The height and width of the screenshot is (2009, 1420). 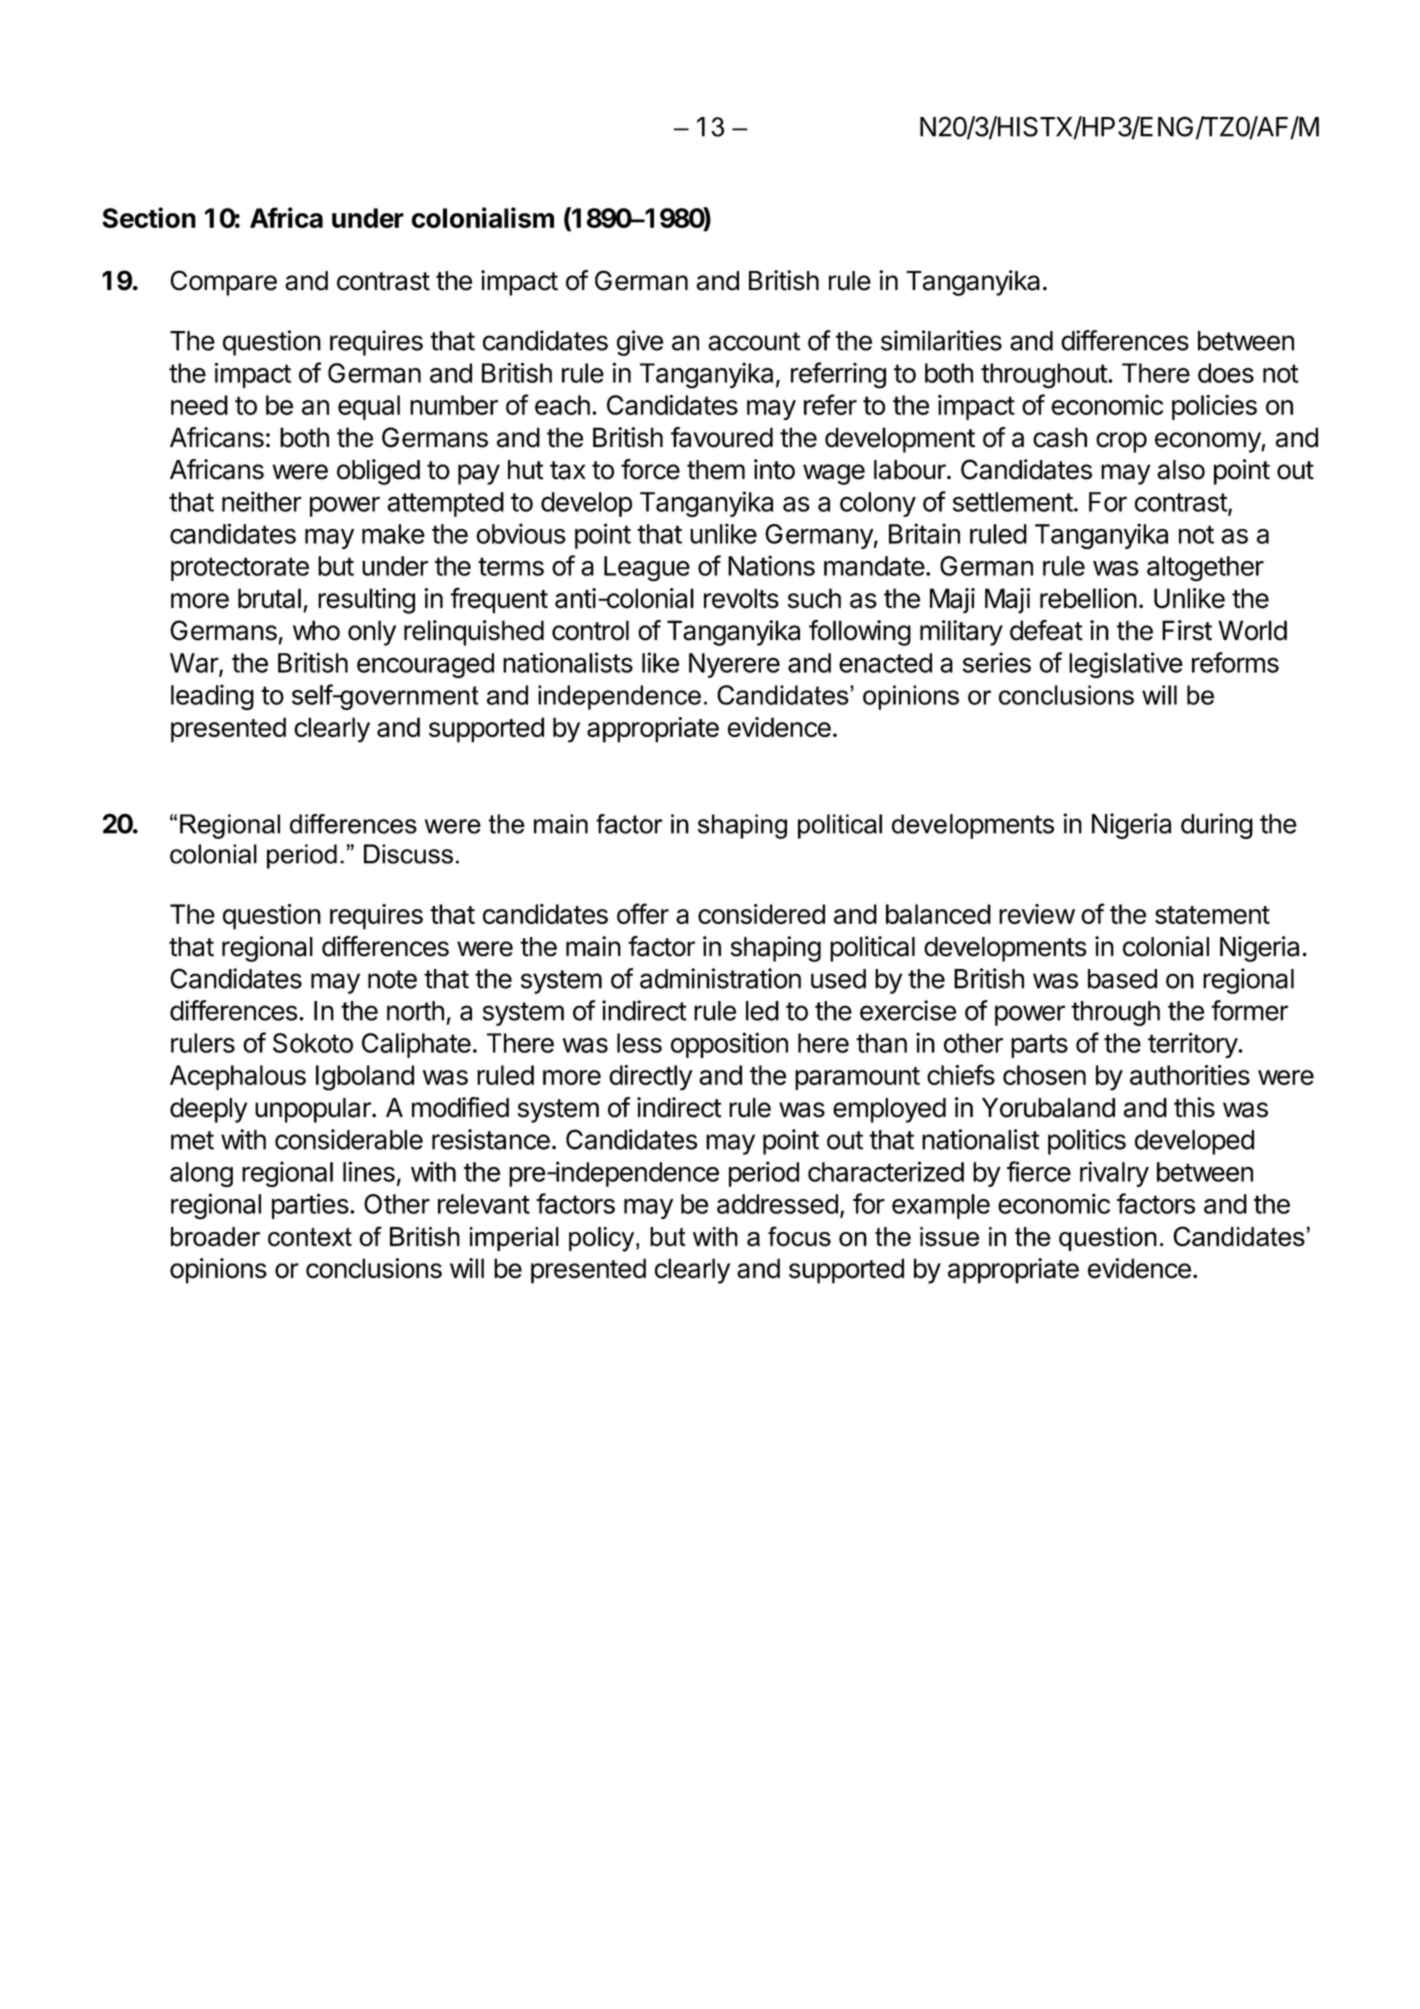 I want to click on also, so click(x=1181, y=470).
